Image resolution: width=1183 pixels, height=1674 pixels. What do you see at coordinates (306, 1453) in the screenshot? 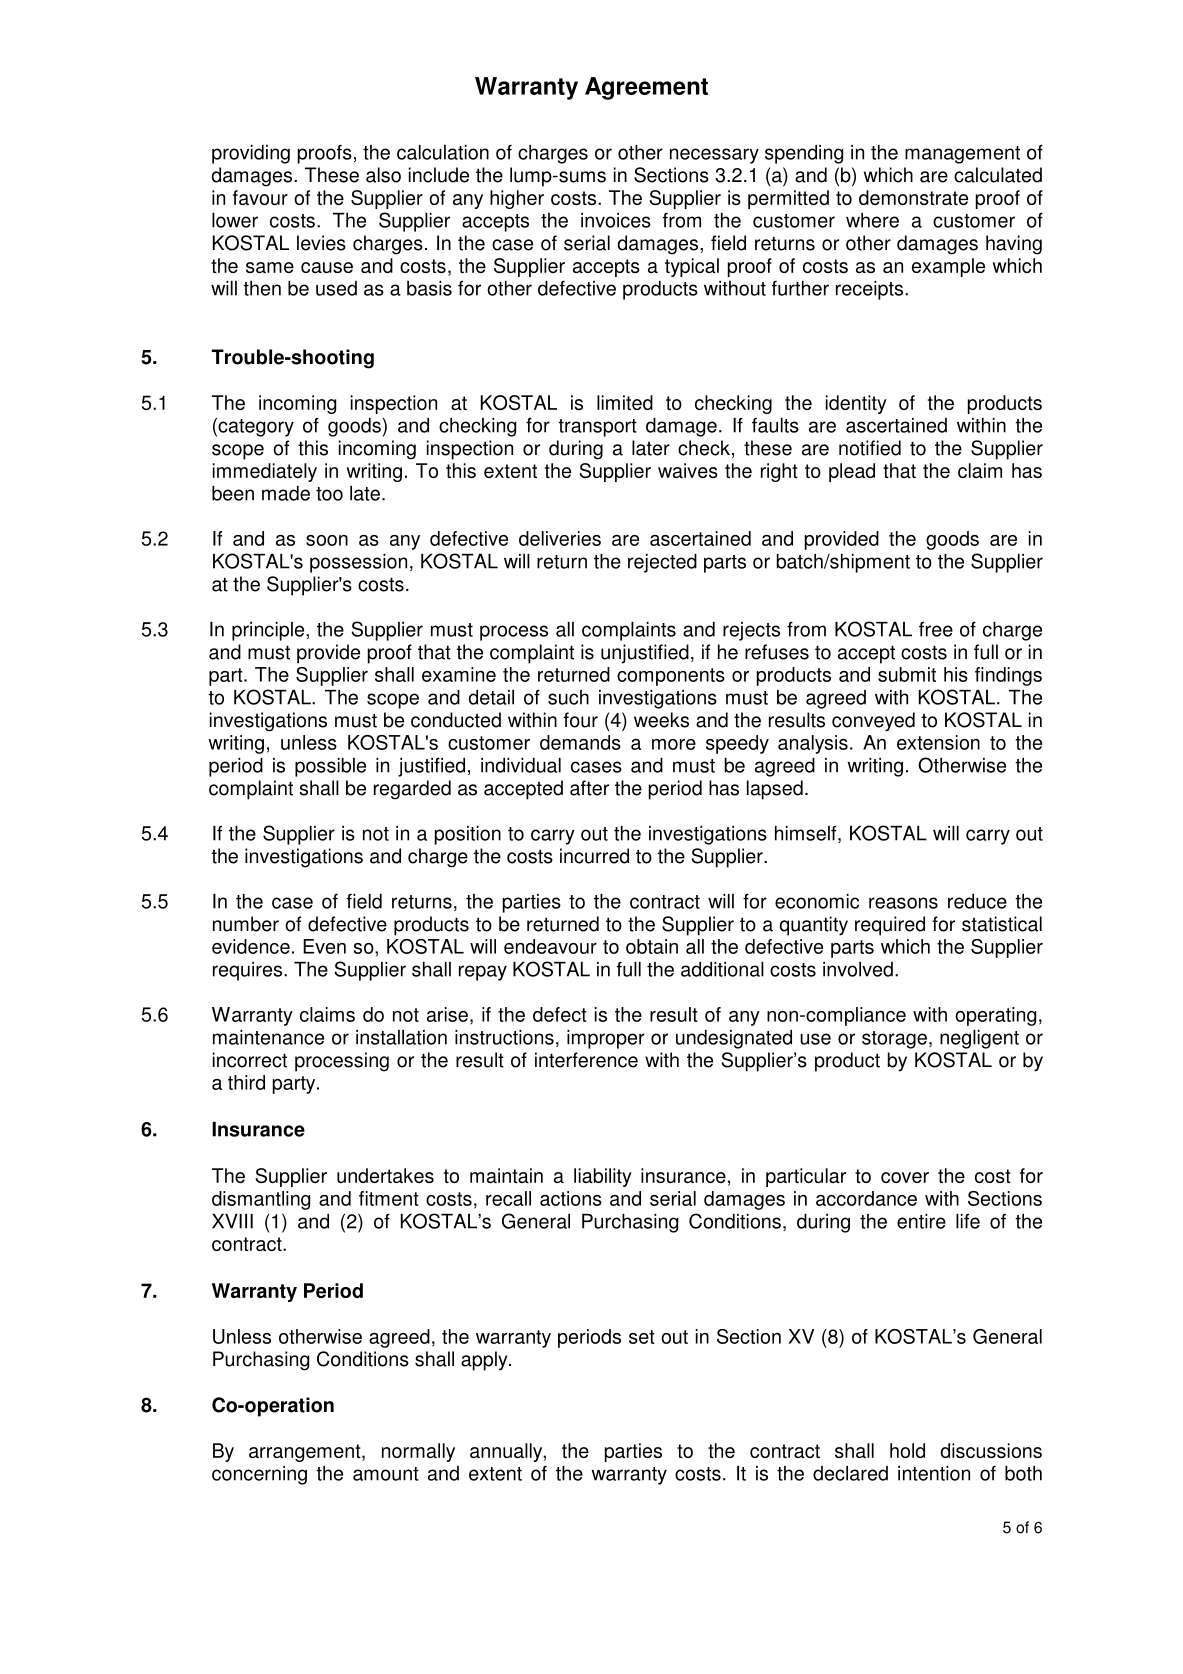
I see `arrangement` at bounding box center [306, 1453].
